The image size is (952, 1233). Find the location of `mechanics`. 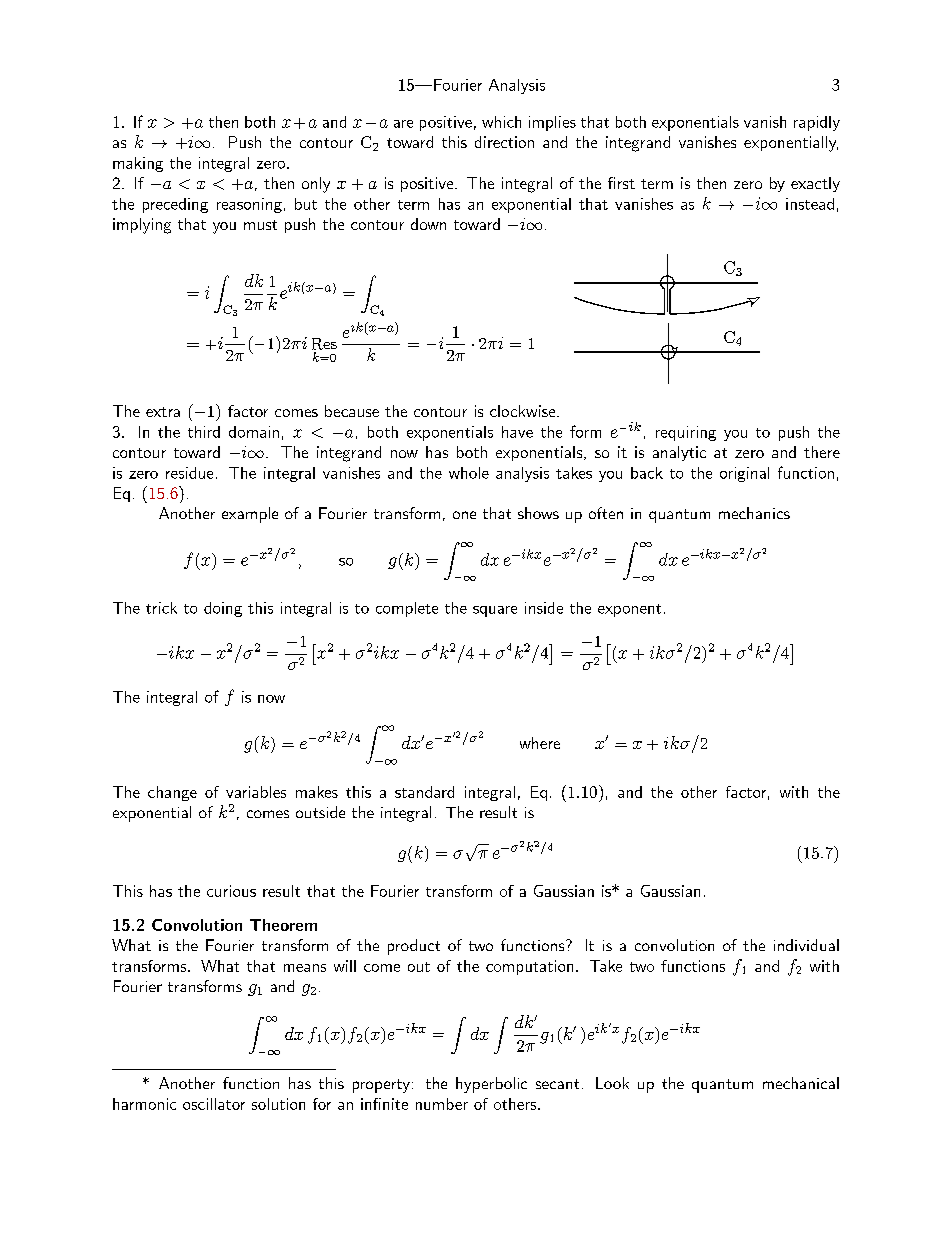

mechanics is located at coordinates (754, 513).
